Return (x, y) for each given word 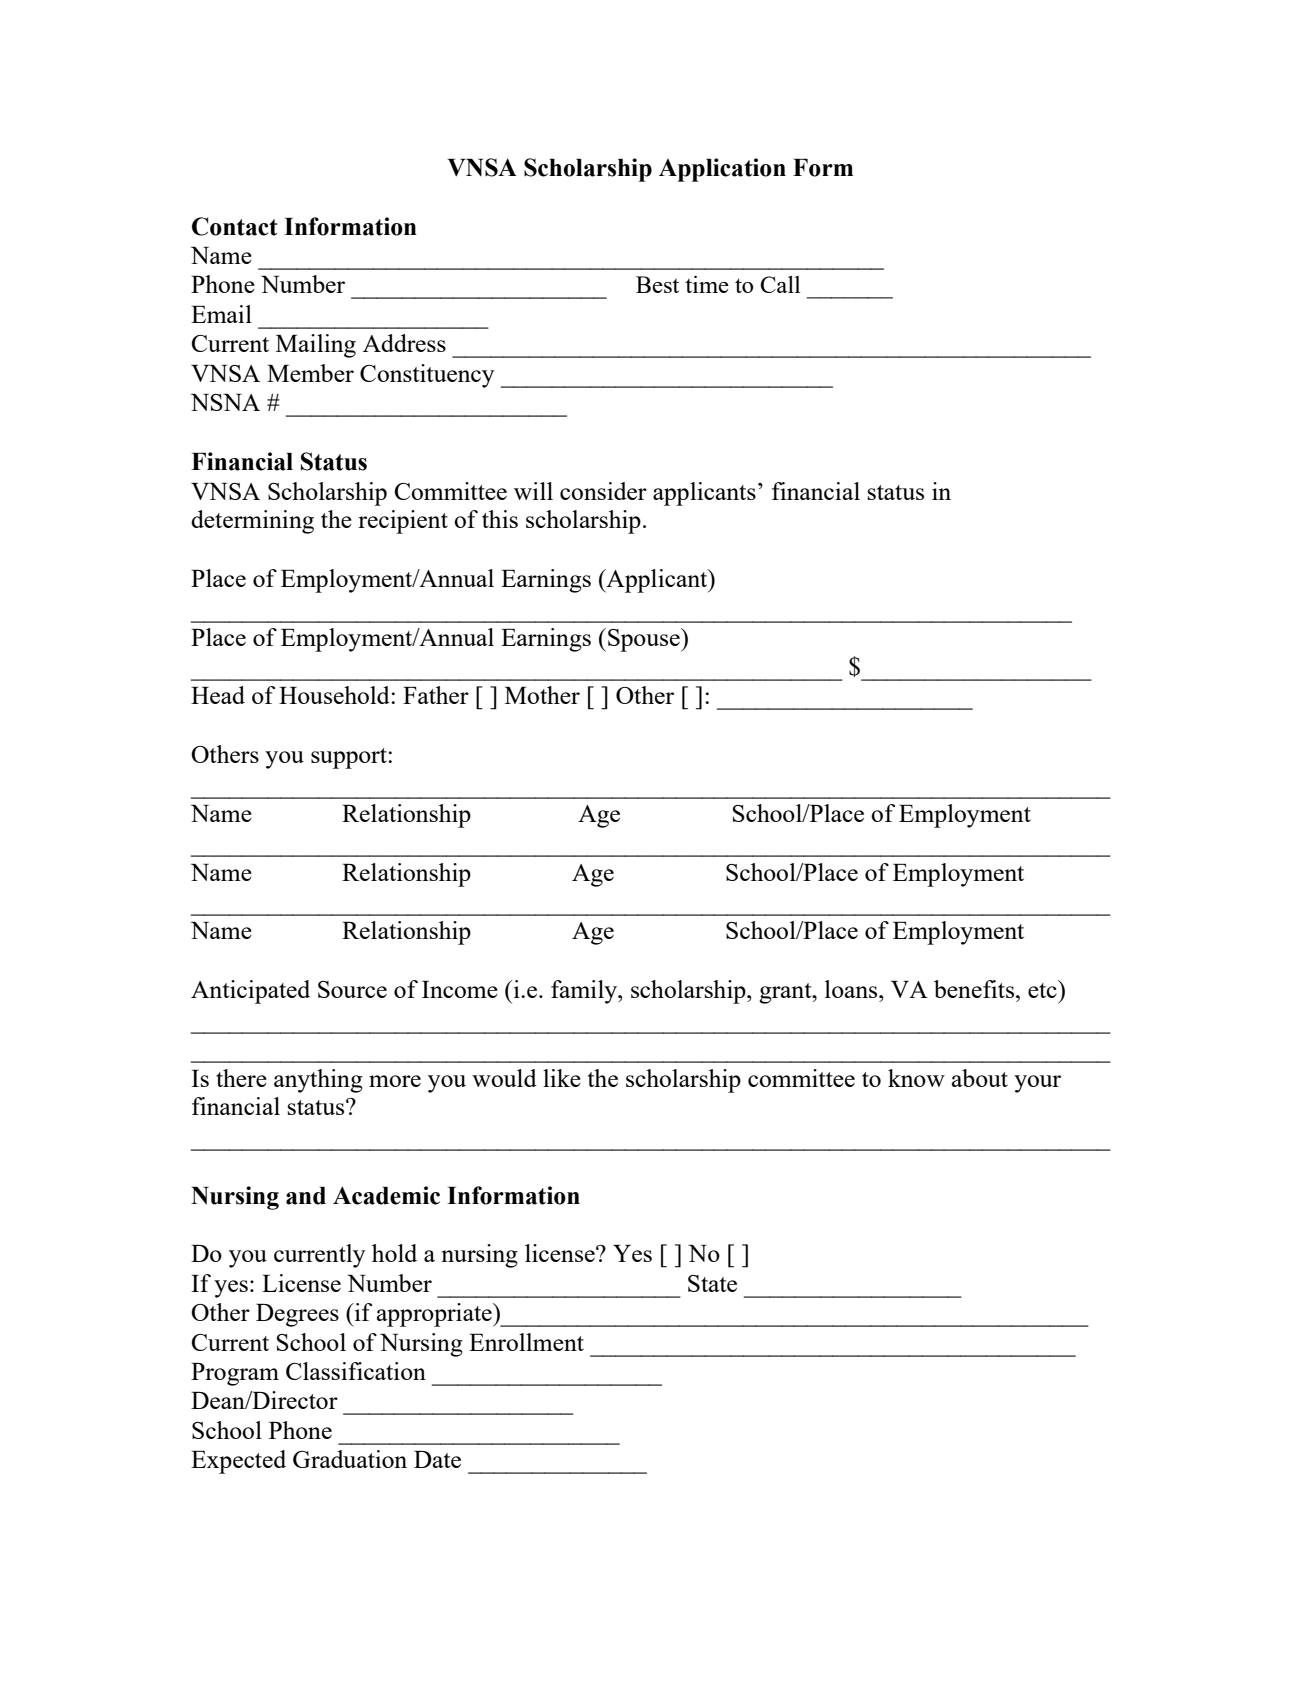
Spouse (645, 640)
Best (657, 284)
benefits (975, 989)
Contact (235, 226)
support (350, 758)
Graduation (350, 1459)
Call (780, 284)
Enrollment (526, 1342)
